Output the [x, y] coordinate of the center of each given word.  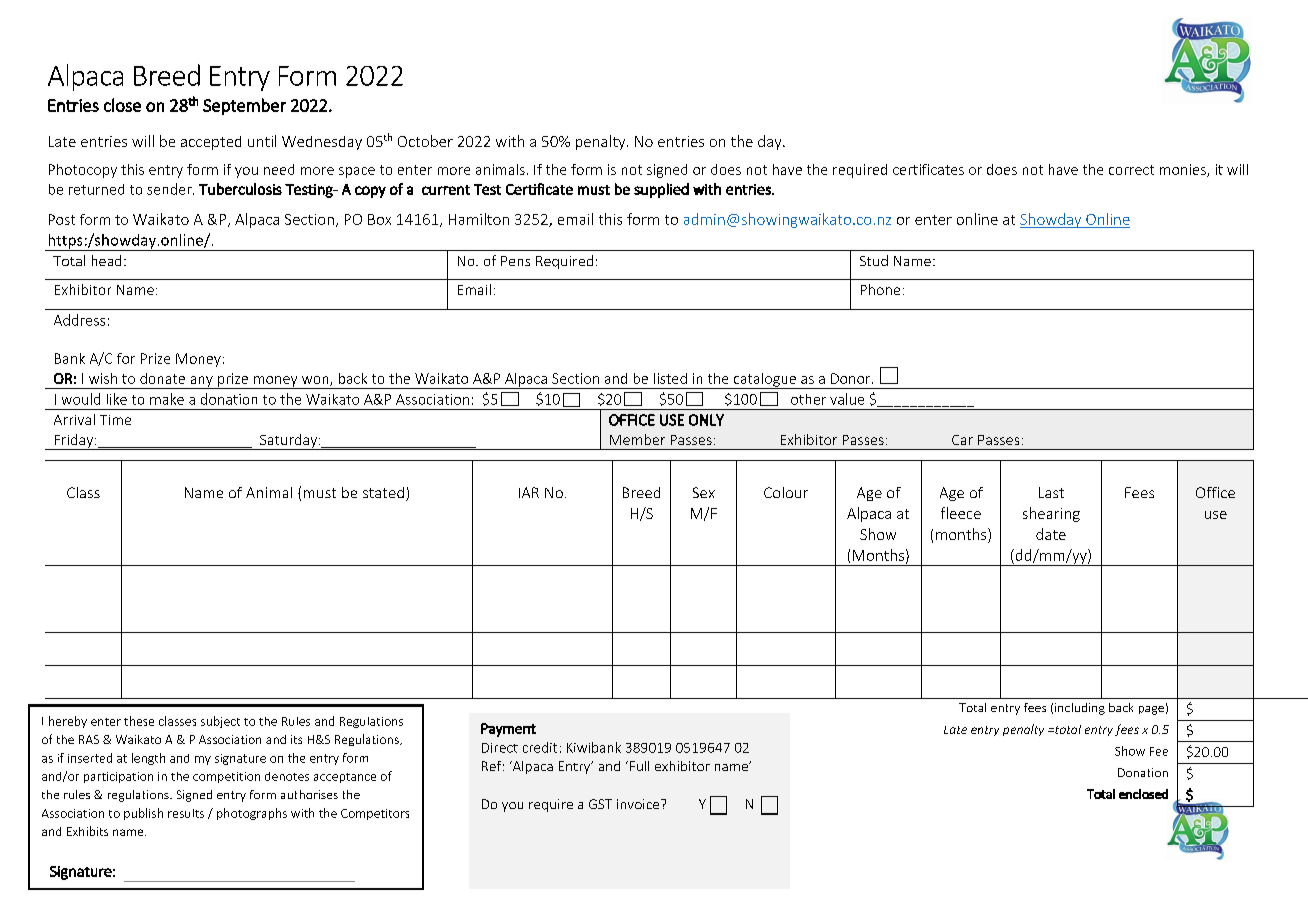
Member [637, 439]
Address [79, 320]
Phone [880, 289]
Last [1051, 492]
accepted [211, 143]
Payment [508, 730]
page [1151, 710]
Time [115, 420]
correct [1131, 170]
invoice [639, 804]
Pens [515, 261]
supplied [661, 190]
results [186, 813]
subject [220, 722]
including [1080, 709]
